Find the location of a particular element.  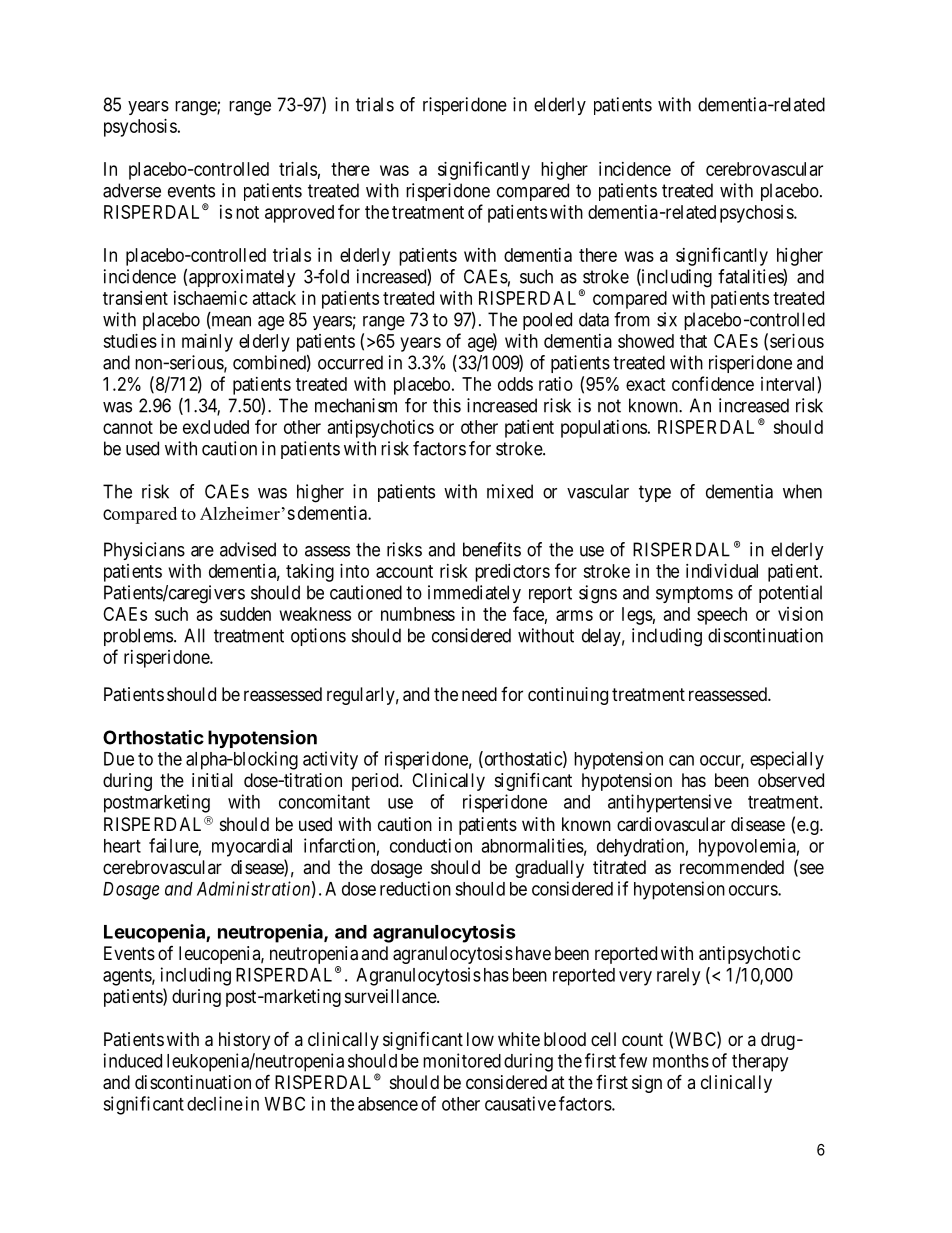

numbness is located at coordinates (418, 614).
